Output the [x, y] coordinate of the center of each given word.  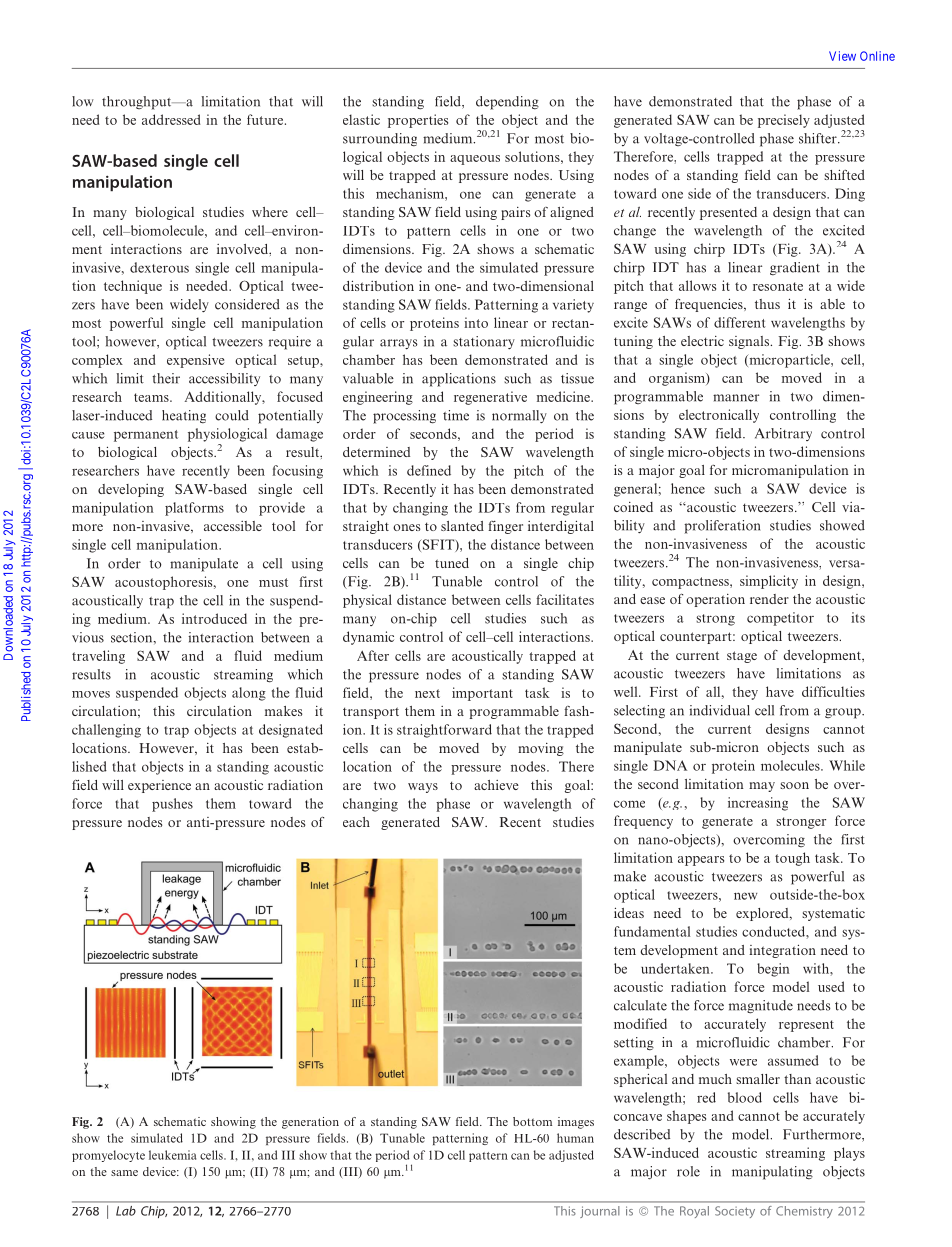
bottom [532, 1121]
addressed [171, 119]
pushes [172, 805]
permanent [146, 436]
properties [418, 121]
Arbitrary [783, 434]
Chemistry [804, 1212]
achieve [496, 785]
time [456, 415]
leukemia [172, 1155]
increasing [758, 804]
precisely [784, 121]
